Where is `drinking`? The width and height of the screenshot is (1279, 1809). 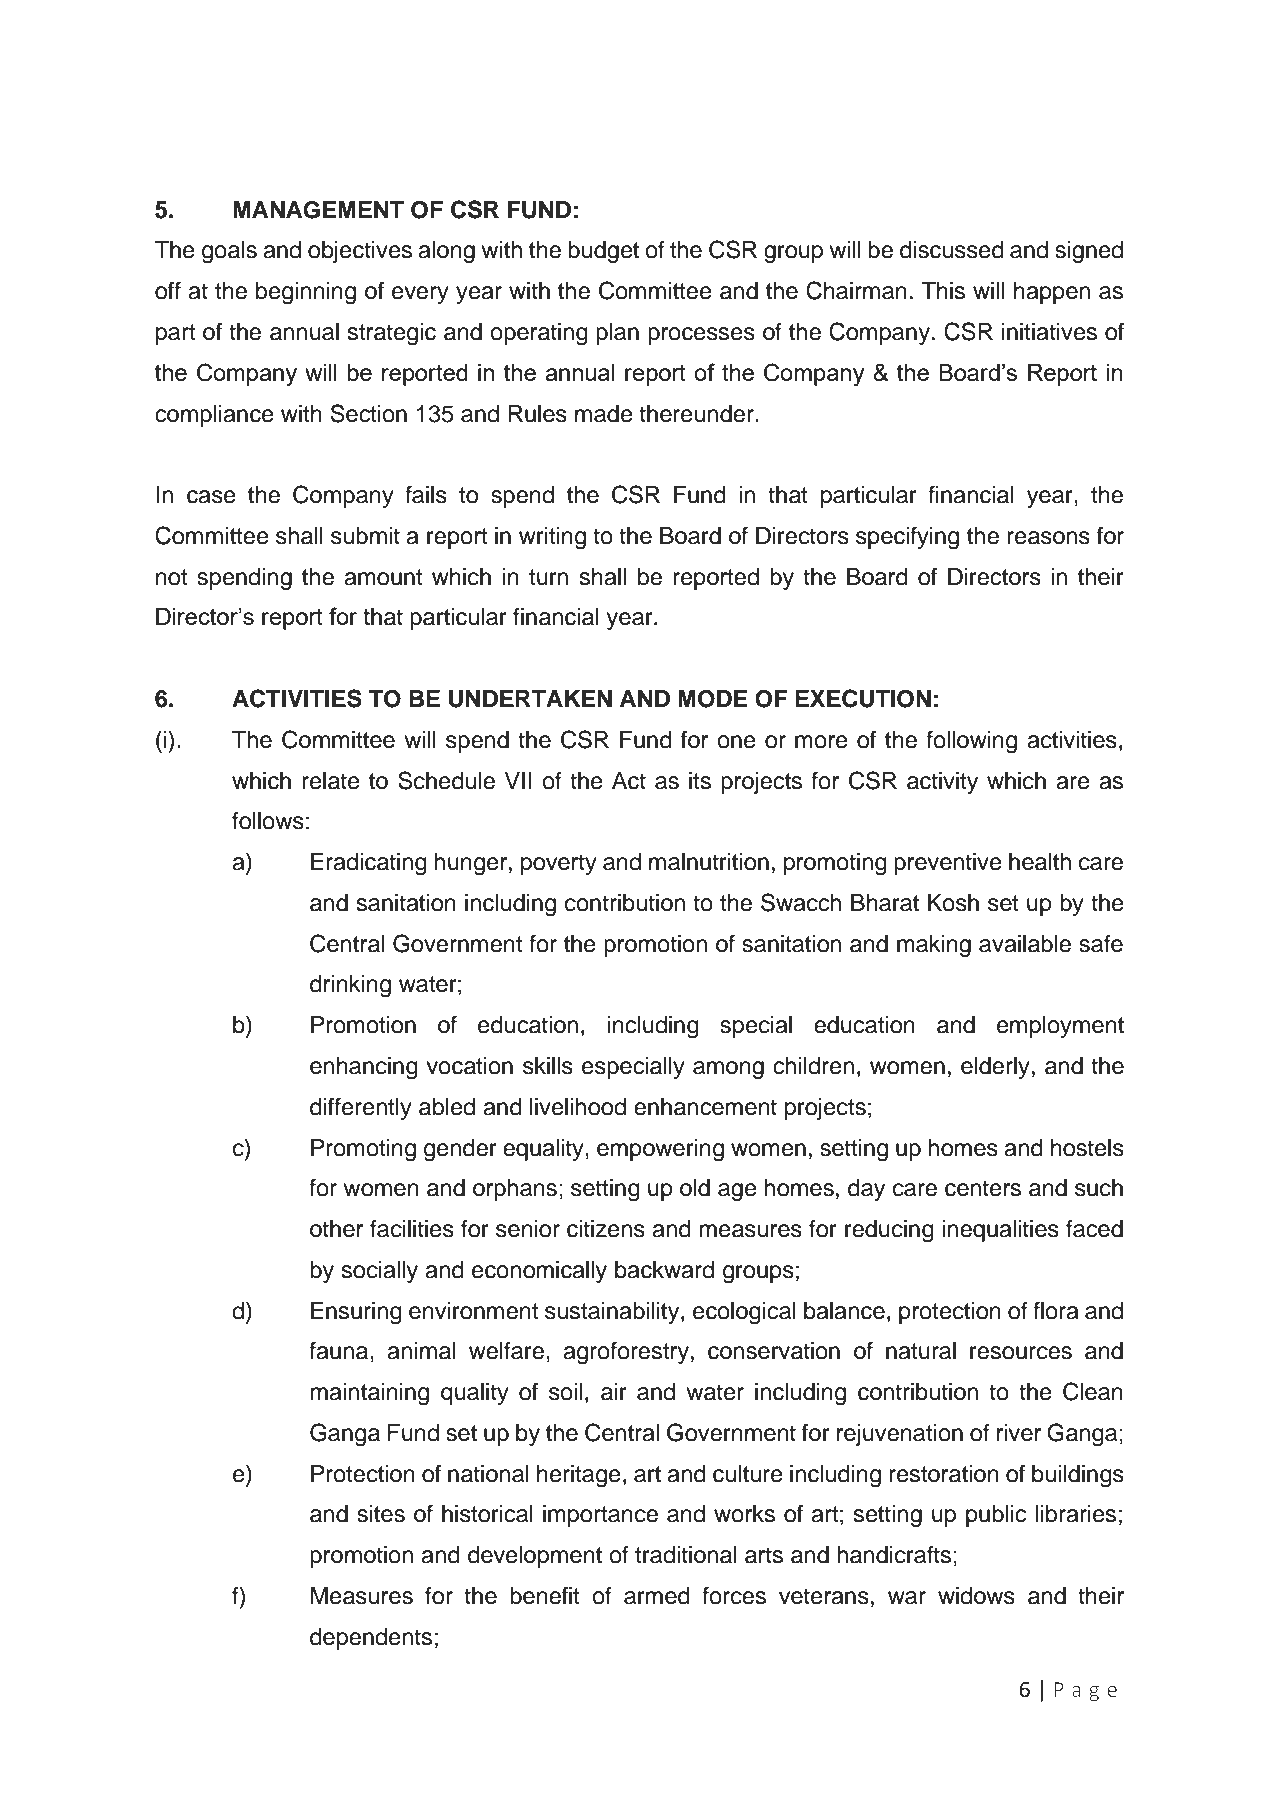 drinking is located at coordinates (350, 986).
